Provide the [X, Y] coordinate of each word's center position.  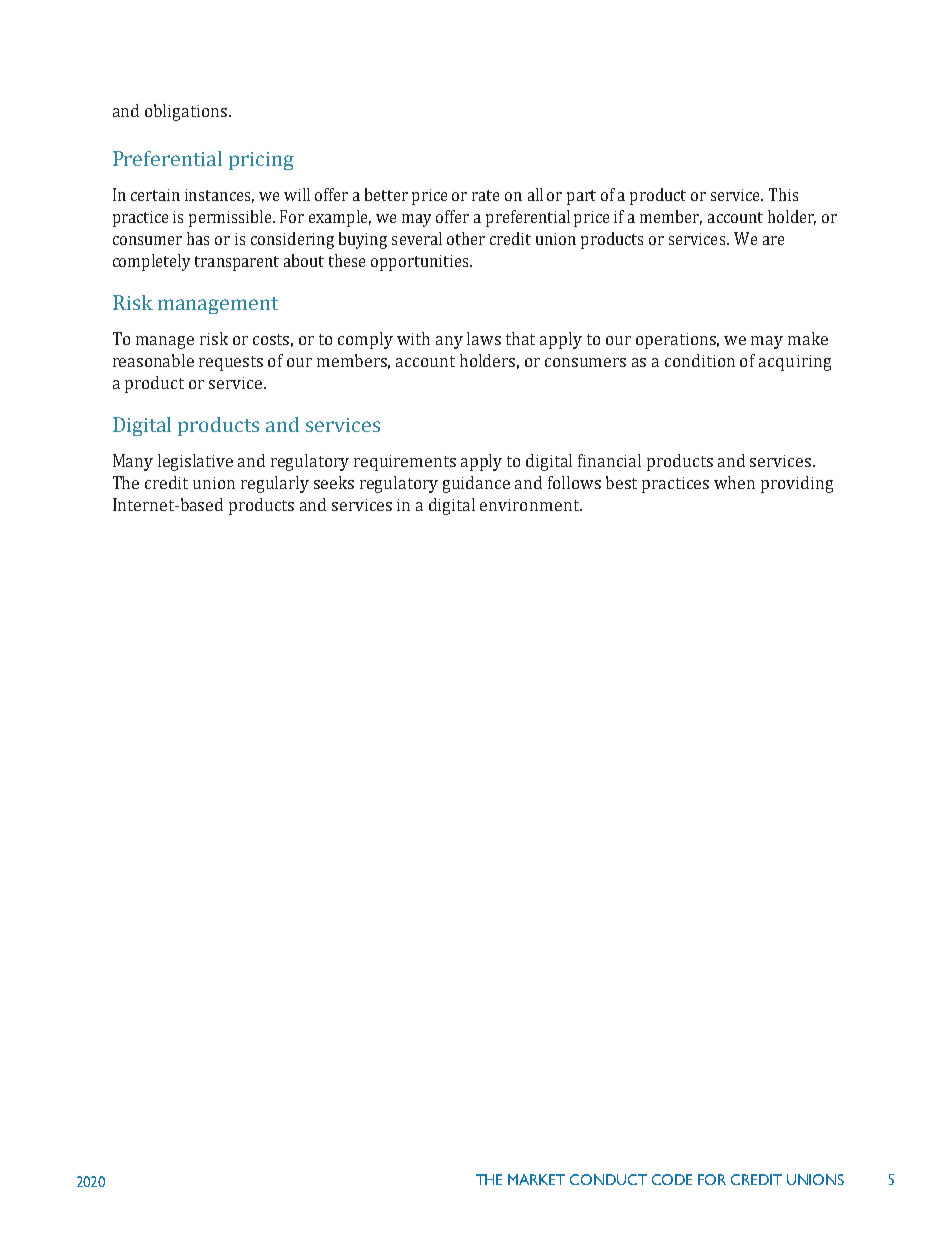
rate [485, 195]
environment [530, 505]
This [783, 194]
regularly [275, 484]
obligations [187, 112]
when [734, 482]
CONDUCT [608, 1179]
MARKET [536, 1179]
